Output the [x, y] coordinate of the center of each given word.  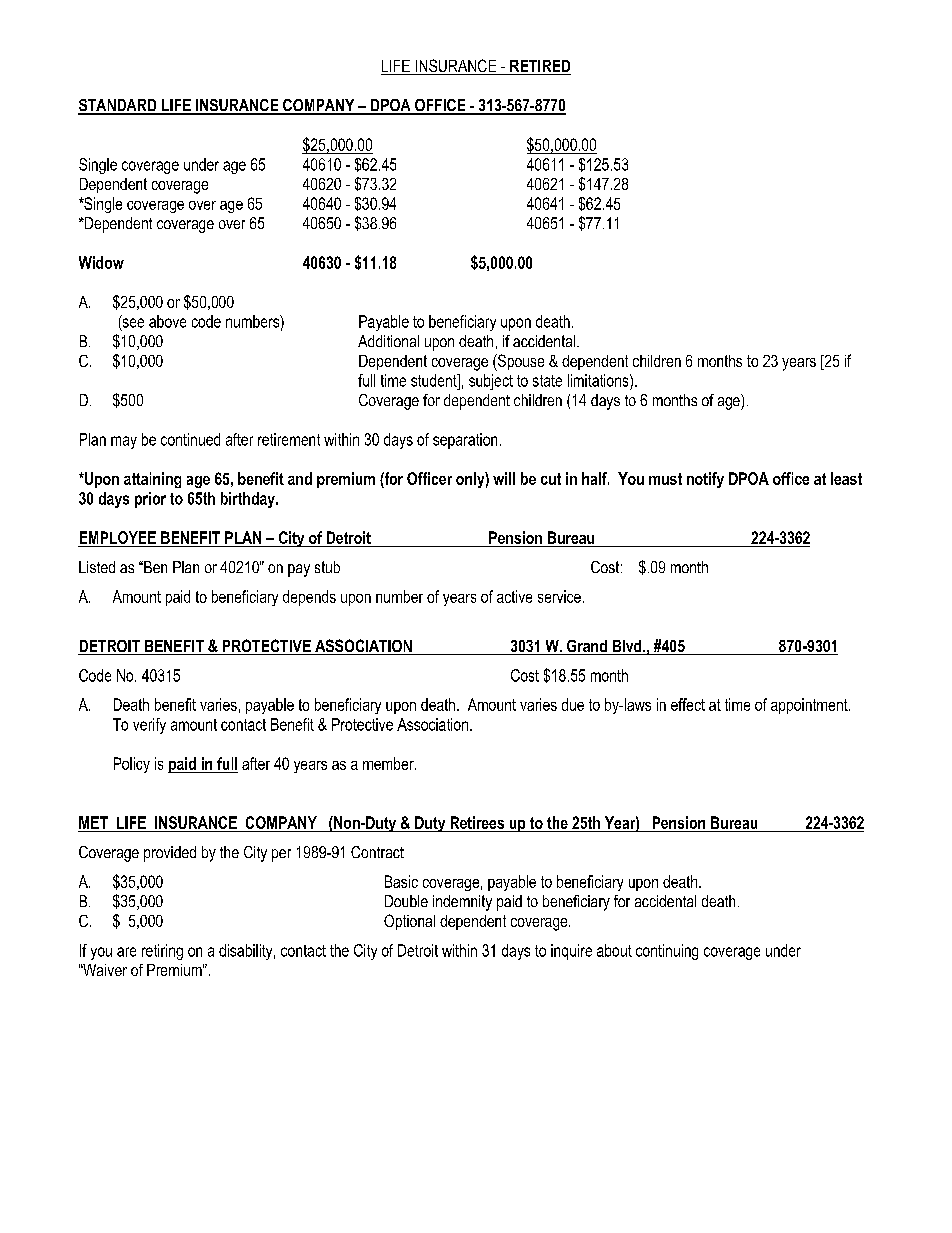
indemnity [462, 903]
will [504, 478]
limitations [599, 380]
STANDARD [118, 106]
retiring [162, 952]
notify [705, 480]
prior [150, 500]
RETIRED [539, 67]
